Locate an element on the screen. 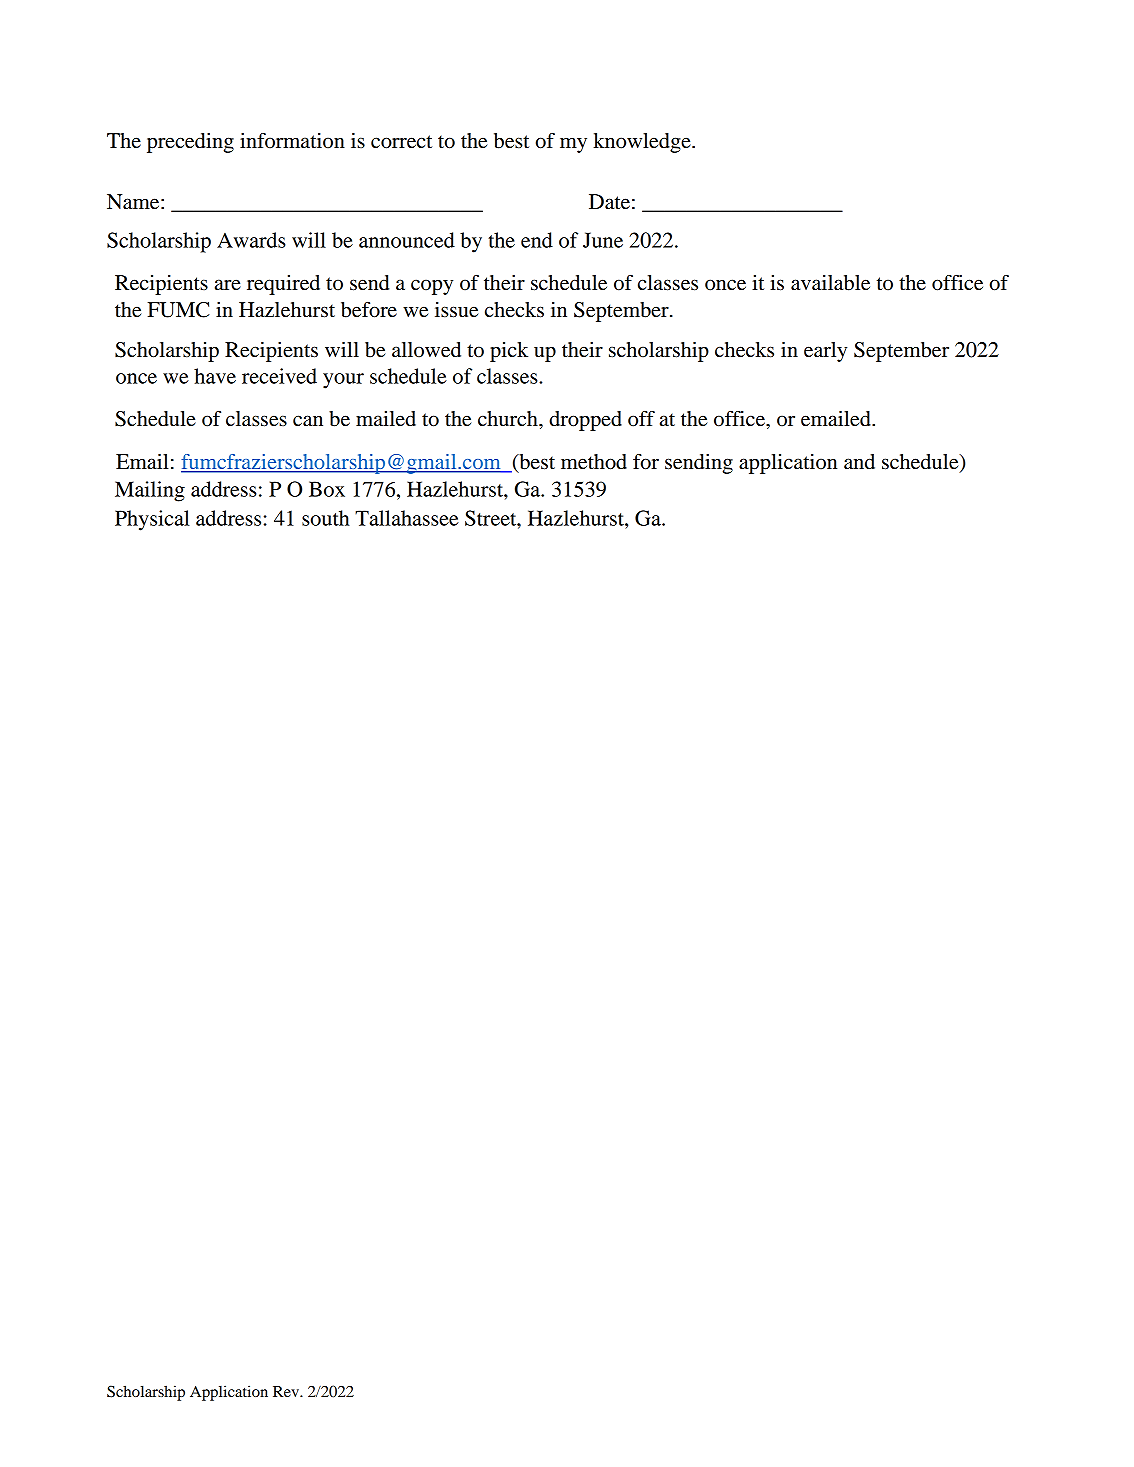 The width and height of the screenshot is (1134, 1467). Physical is located at coordinates (152, 520).
